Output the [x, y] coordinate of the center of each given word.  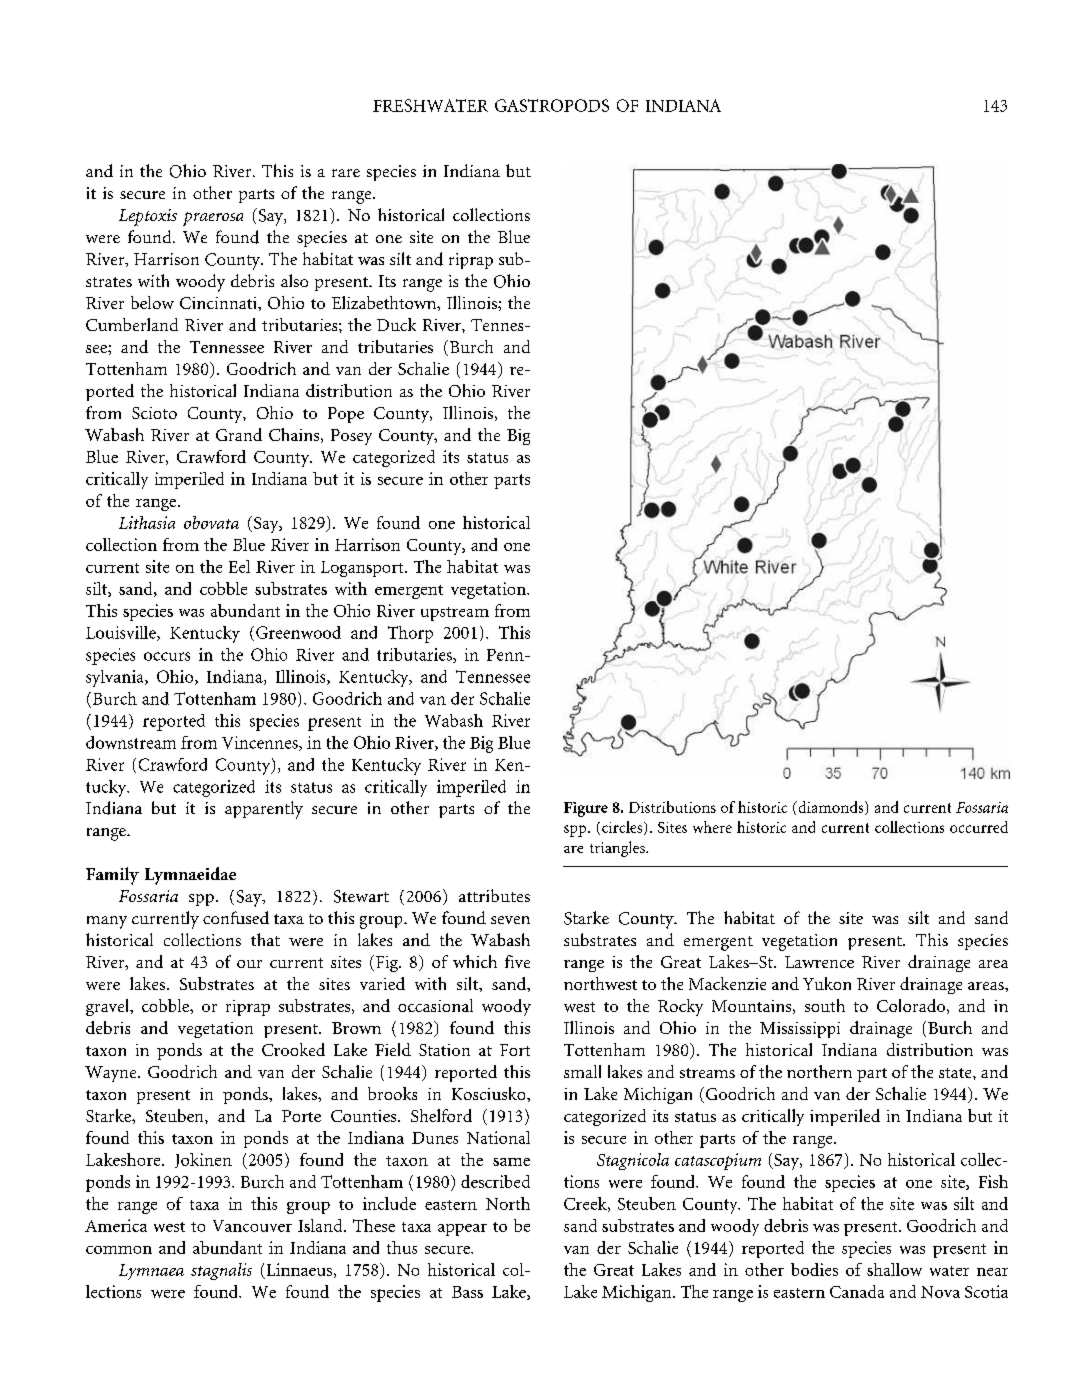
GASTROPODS [552, 105]
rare [346, 173]
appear [462, 1230]
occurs [167, 656]
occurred [979, 827]
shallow [894, 1269]
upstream [455, 614]
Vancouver [252, 1226]
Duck [396, 324]
